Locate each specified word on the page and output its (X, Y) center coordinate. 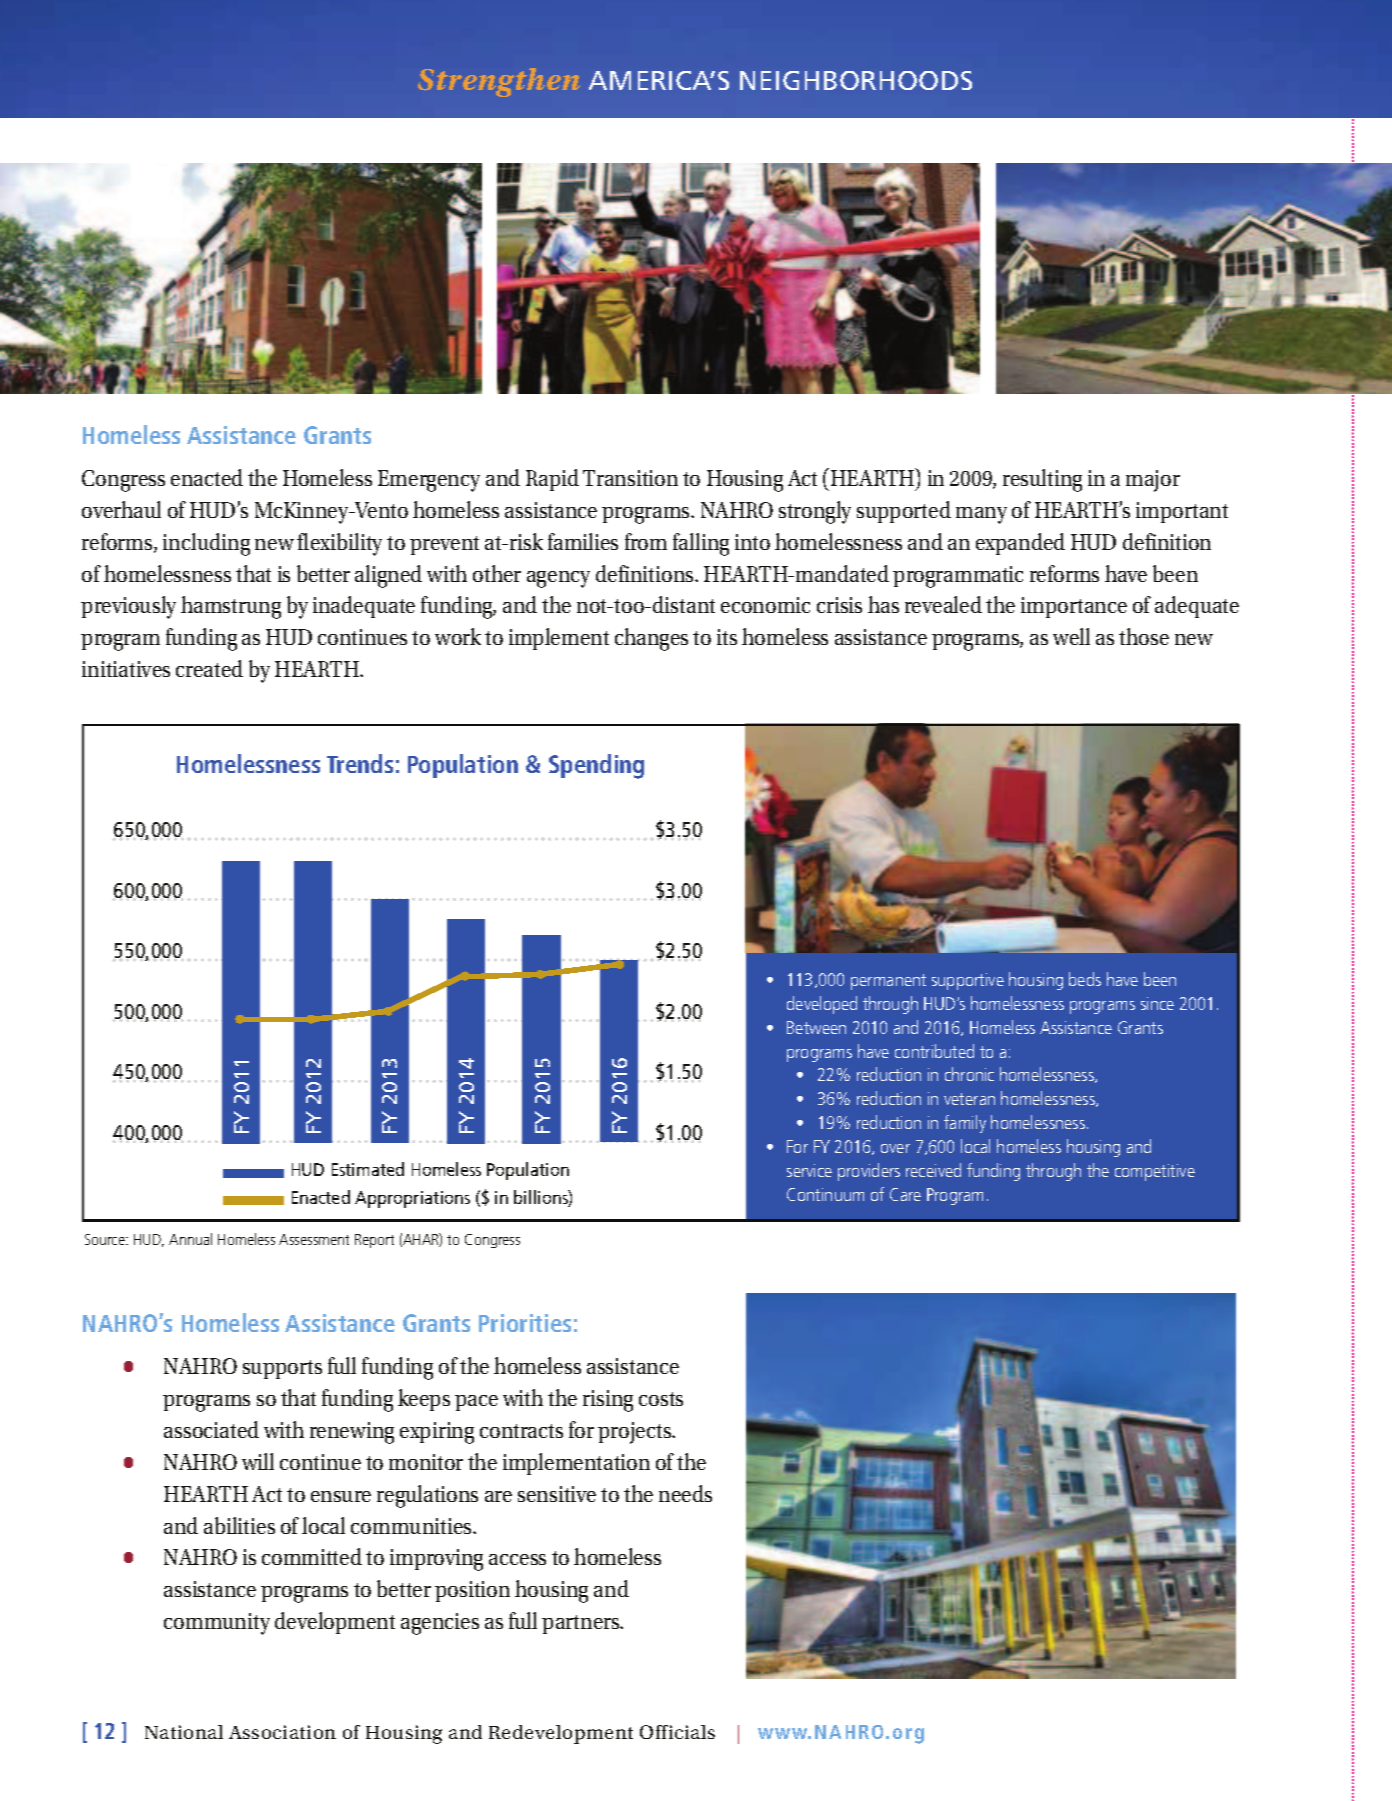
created (209, 668)
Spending (596, 766)
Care (905, 1194)
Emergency (429, 481)
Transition (630, 478)
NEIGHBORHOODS (856, 80)
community (217, 1624)
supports (282, 1369)
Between (816, 1027)
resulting (1042, 480)
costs (661, 1399)
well (1071, 636)
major (1153, 481)
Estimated (368, 1169)
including (206, 544)
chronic (969, 1074)
